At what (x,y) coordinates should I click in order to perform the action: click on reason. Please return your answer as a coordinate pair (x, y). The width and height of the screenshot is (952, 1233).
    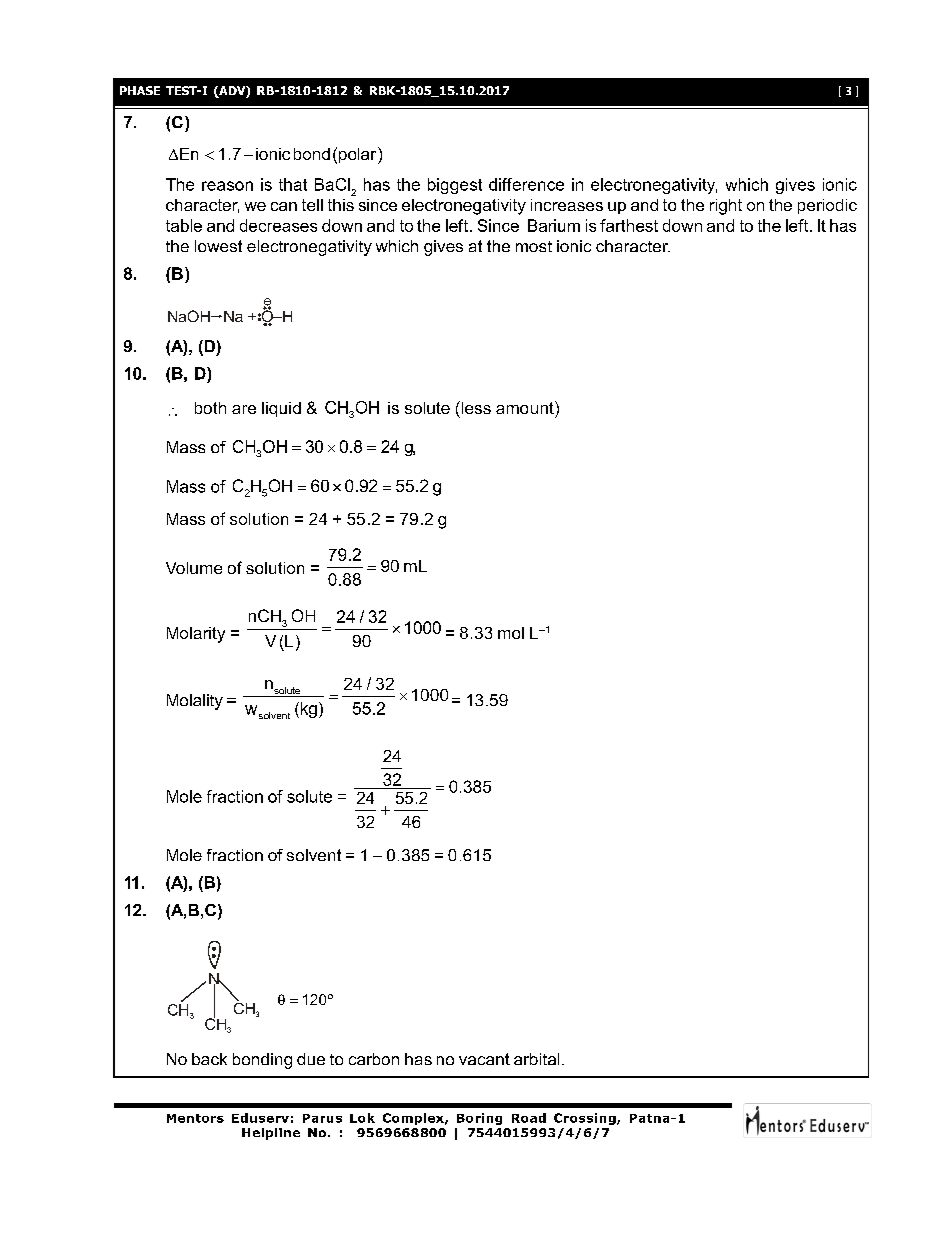
    Looking at the image, I should click on (227, 186).
